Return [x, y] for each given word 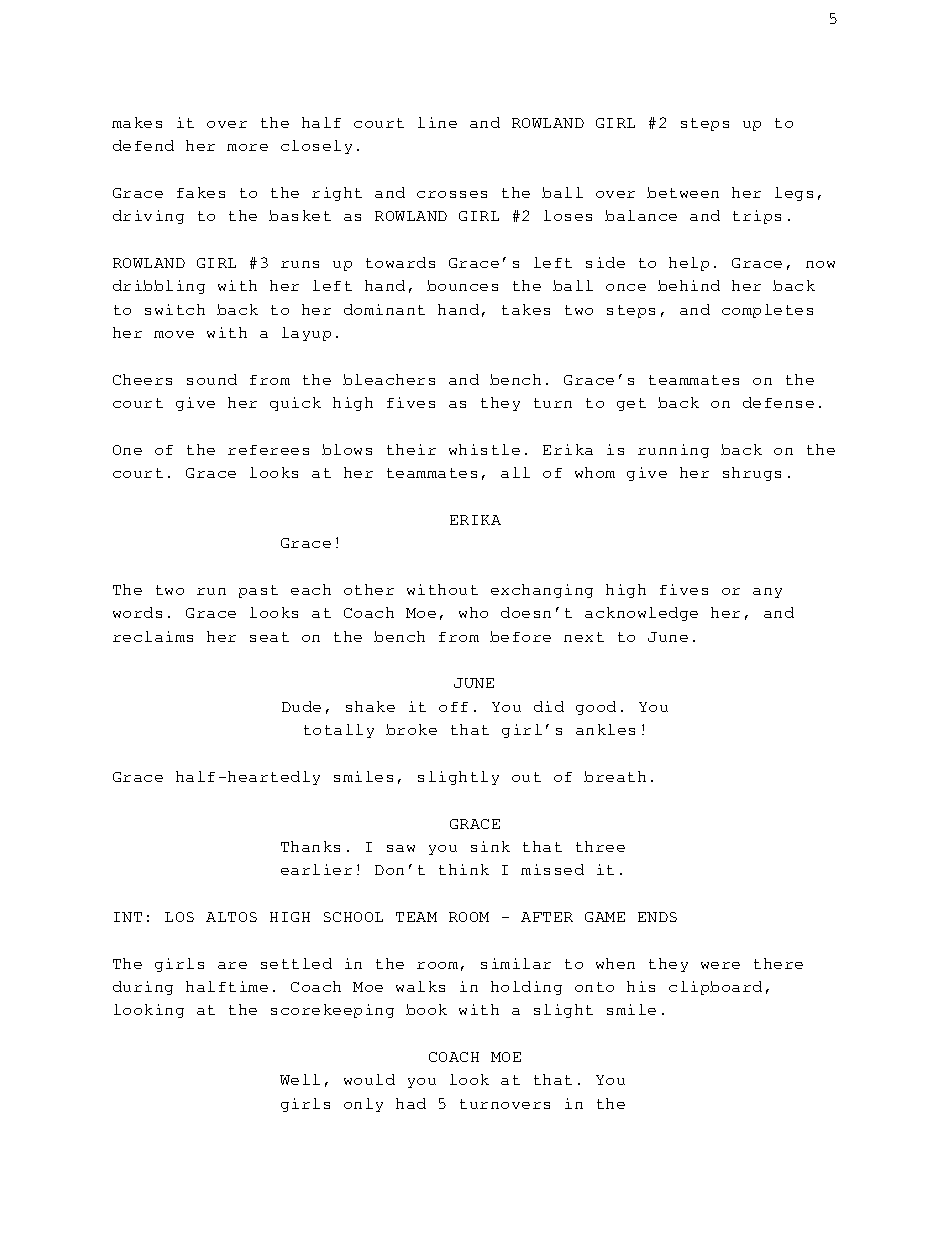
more [247, 147]
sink [490, 846]
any [767, 593]
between [683, 192]
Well [300, 1079]
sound [212, 379]
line [437, 122]
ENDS [657, 917]
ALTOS [231, 917]
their [411, 449]
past [258, 591]
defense [778, 402]
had [411, 1103]
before [520, 636]
